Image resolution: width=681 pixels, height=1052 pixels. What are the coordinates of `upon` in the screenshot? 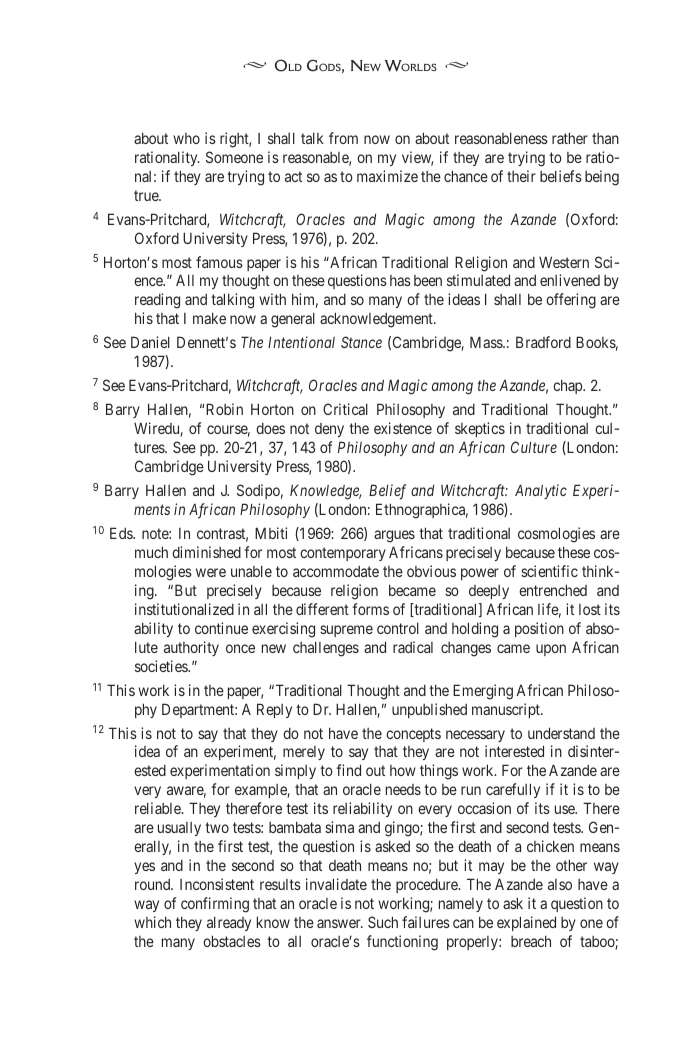 It's located at (551, 650).
